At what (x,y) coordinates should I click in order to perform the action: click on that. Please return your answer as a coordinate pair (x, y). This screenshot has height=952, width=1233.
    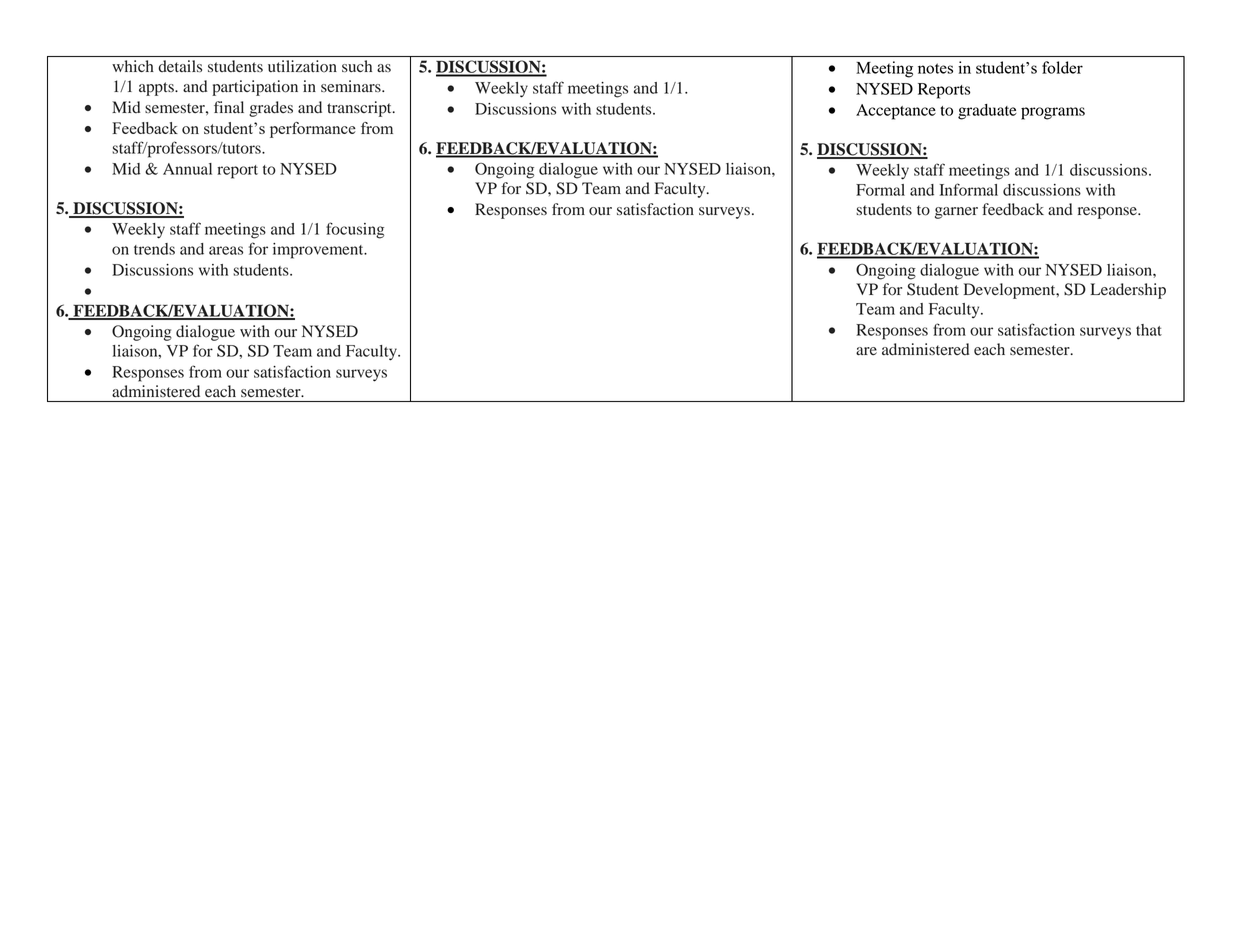
    Looking at the image, I should click on (1149, 330).
